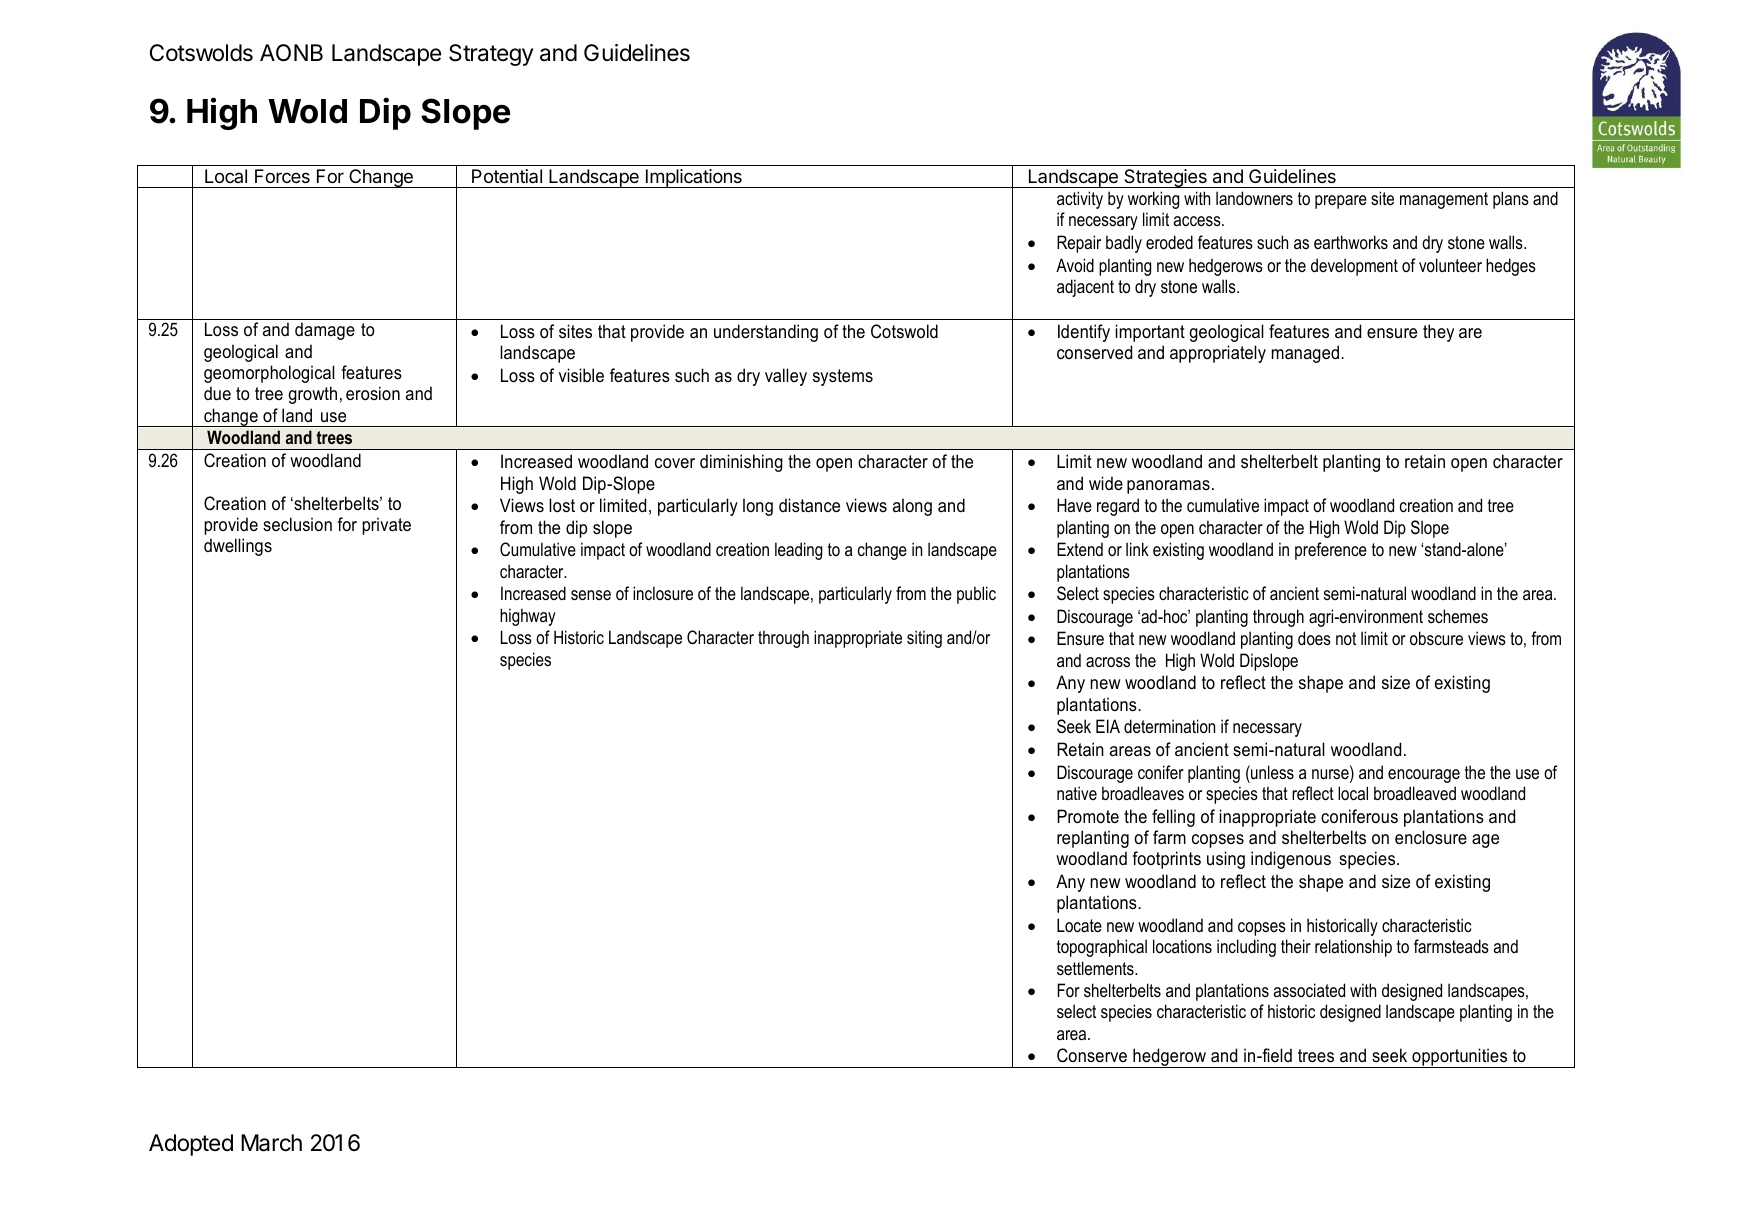 The width and height of the page is (1739, 1230). What do you see at coordinates (271, 1143) in the page?
I see `March` at bounding box center [271, 1143].
